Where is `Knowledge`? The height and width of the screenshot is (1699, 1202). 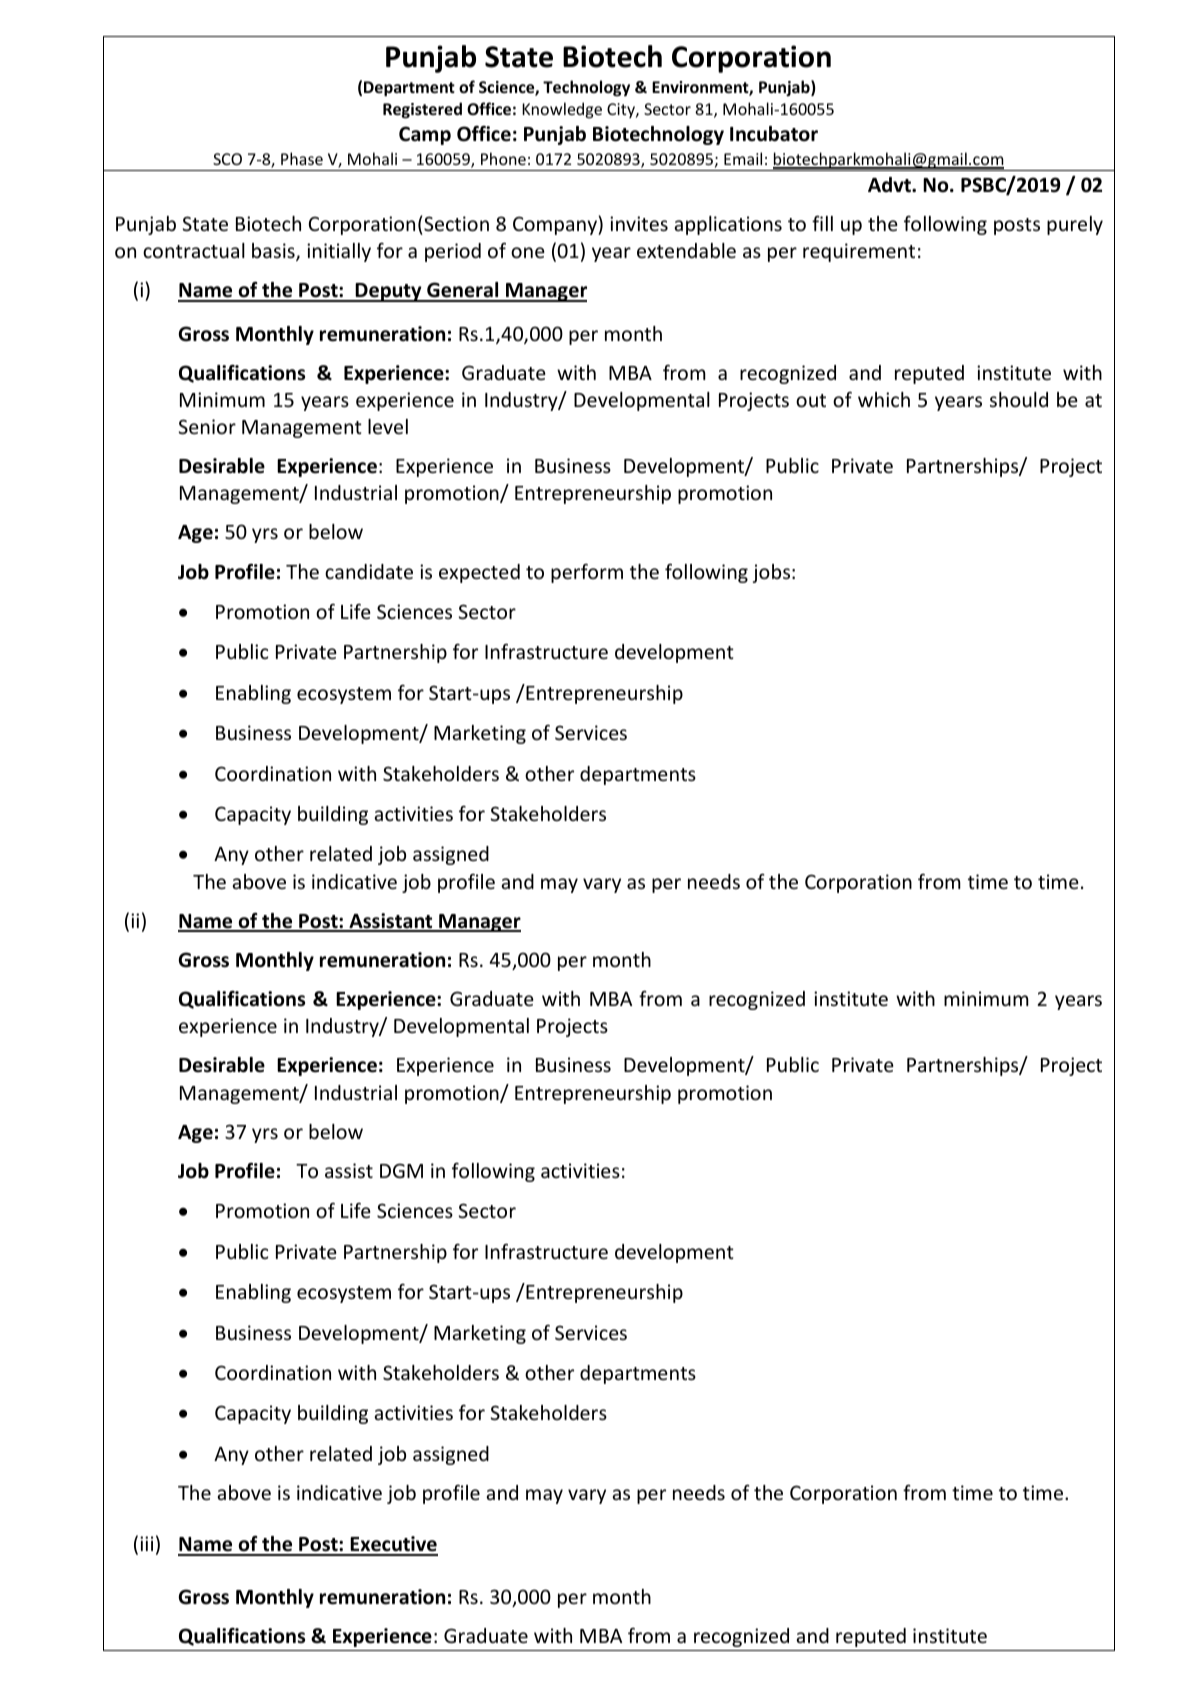
Knowledge is located at coordinates (562, 110).
